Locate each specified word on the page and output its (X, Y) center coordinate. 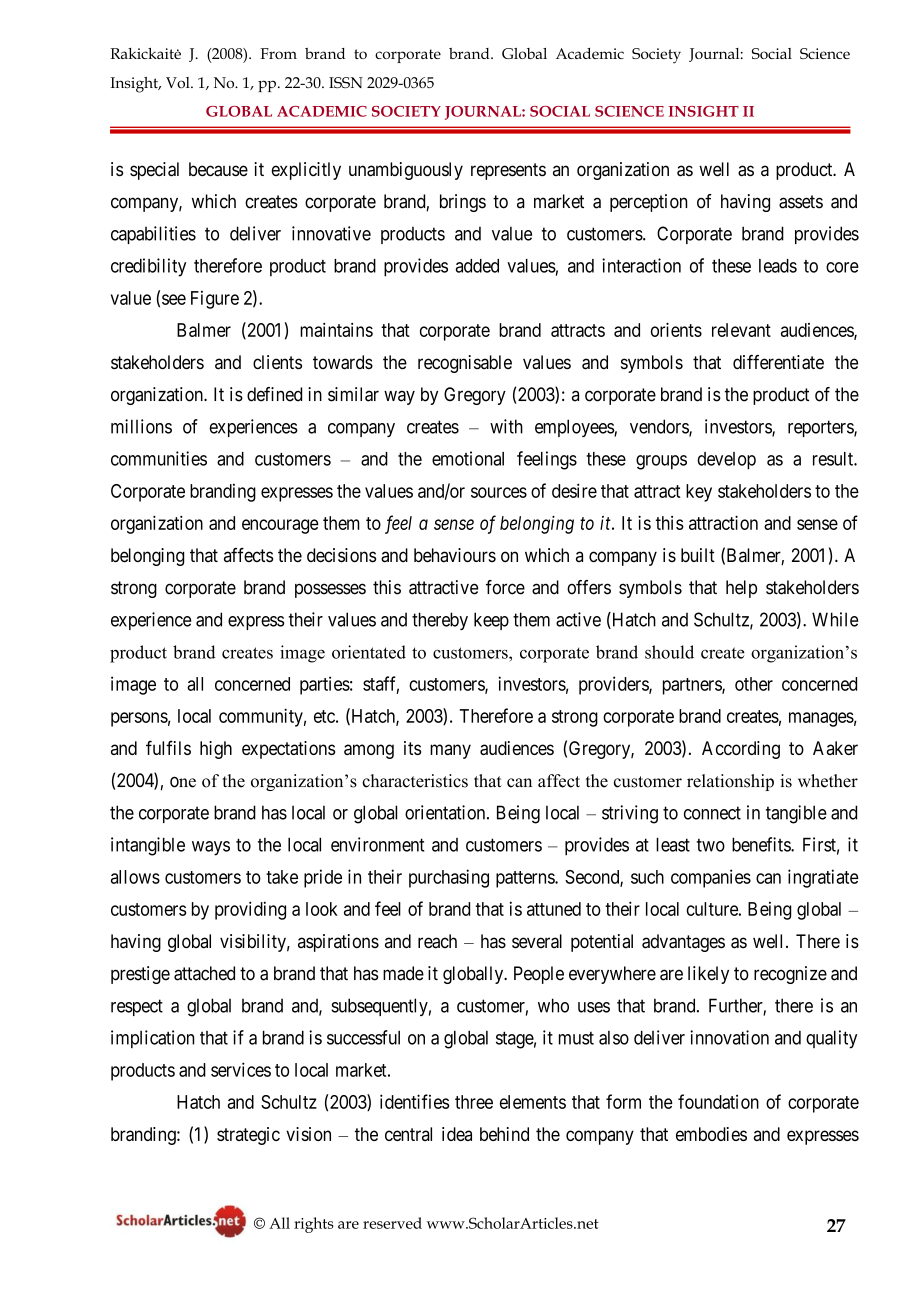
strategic (248, 1136)
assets (801, 202)
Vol (179, 82)
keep (491, 621)
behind (504, 1134)
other (754, 684)
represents (508, 171)
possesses (330, 590)
